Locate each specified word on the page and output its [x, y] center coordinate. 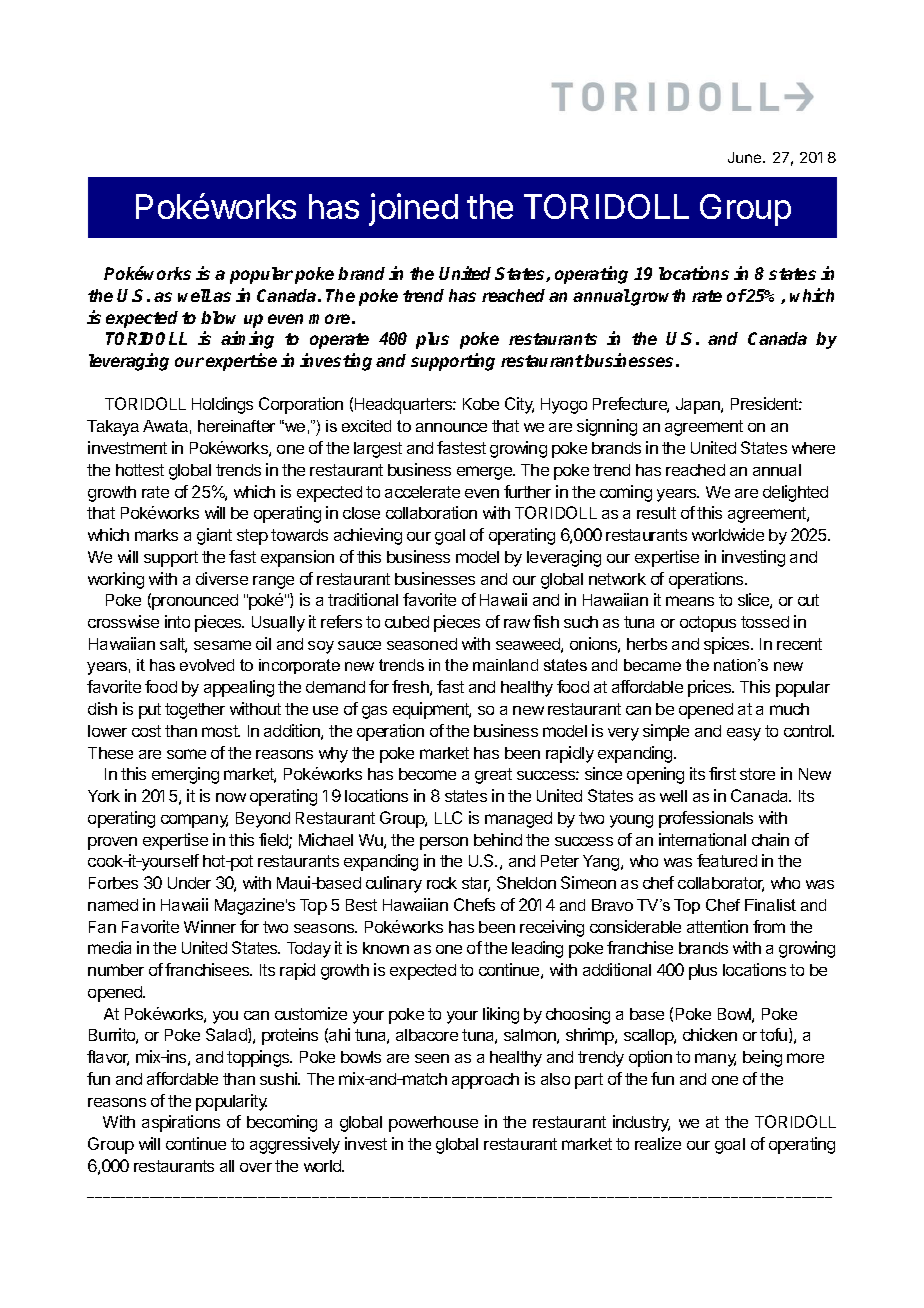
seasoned [422, 644]
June [746, 157]
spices [728, 645]
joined [413, 209]
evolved [207, 665]
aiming [247, 340]
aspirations [181, 1123]
